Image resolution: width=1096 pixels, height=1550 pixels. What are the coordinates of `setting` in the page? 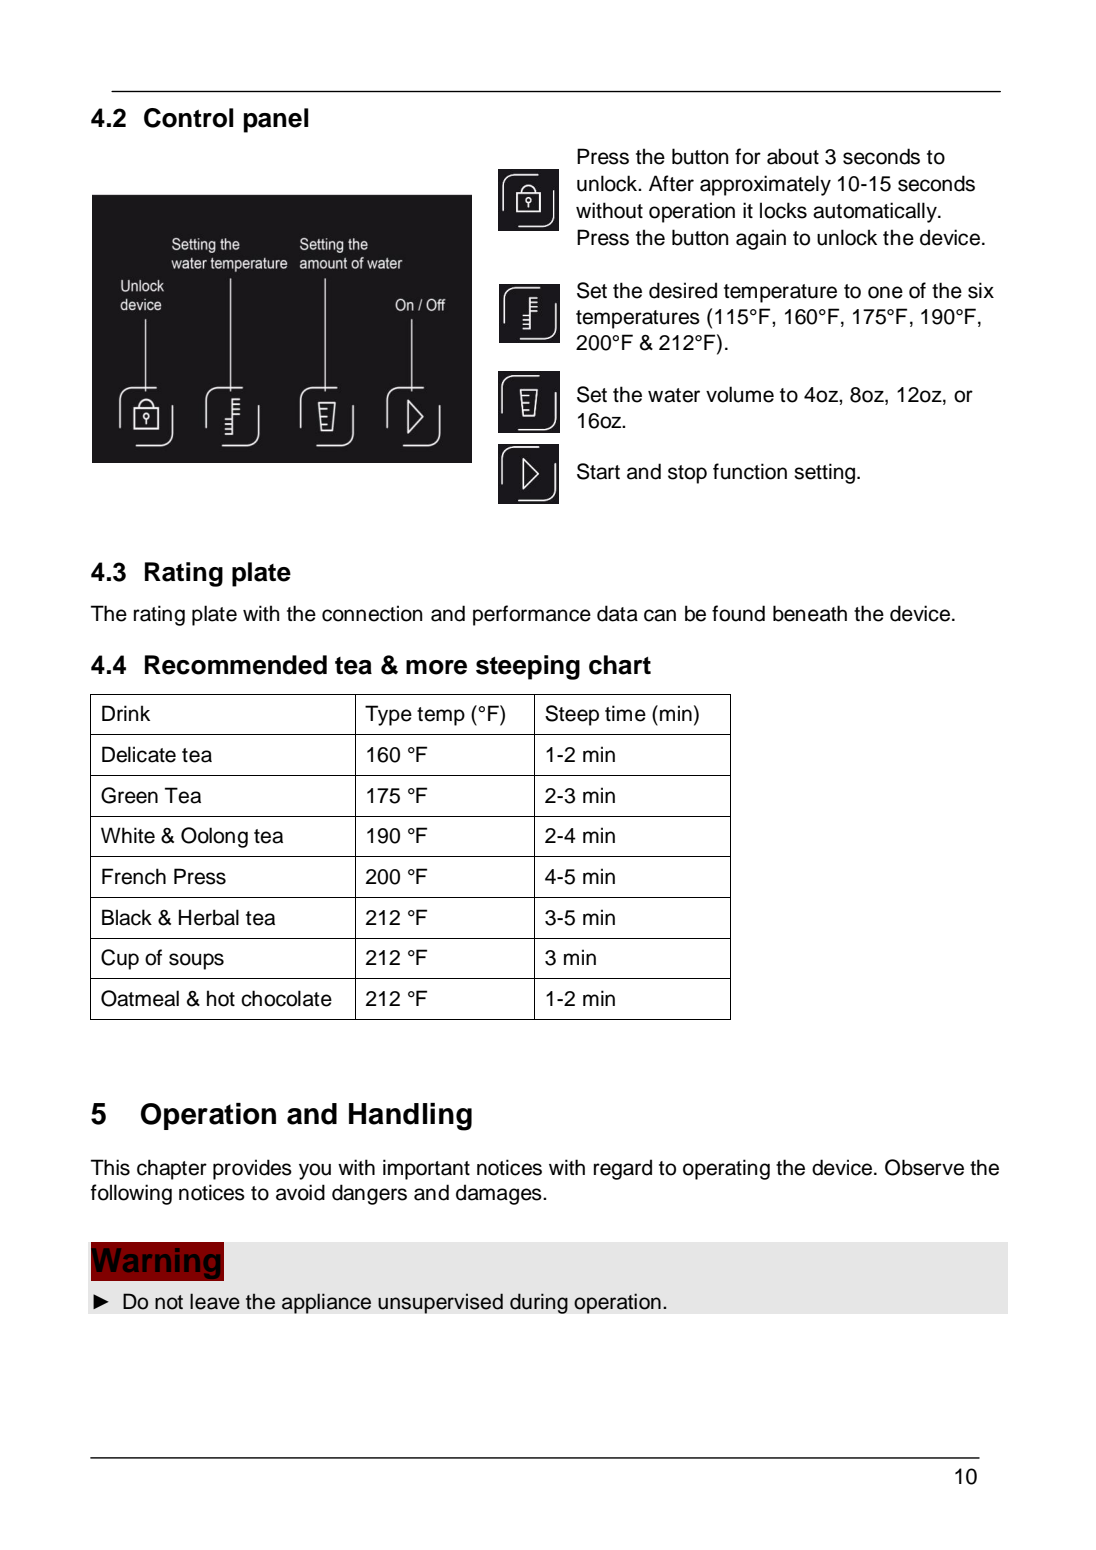 It's located at (826, 473).
